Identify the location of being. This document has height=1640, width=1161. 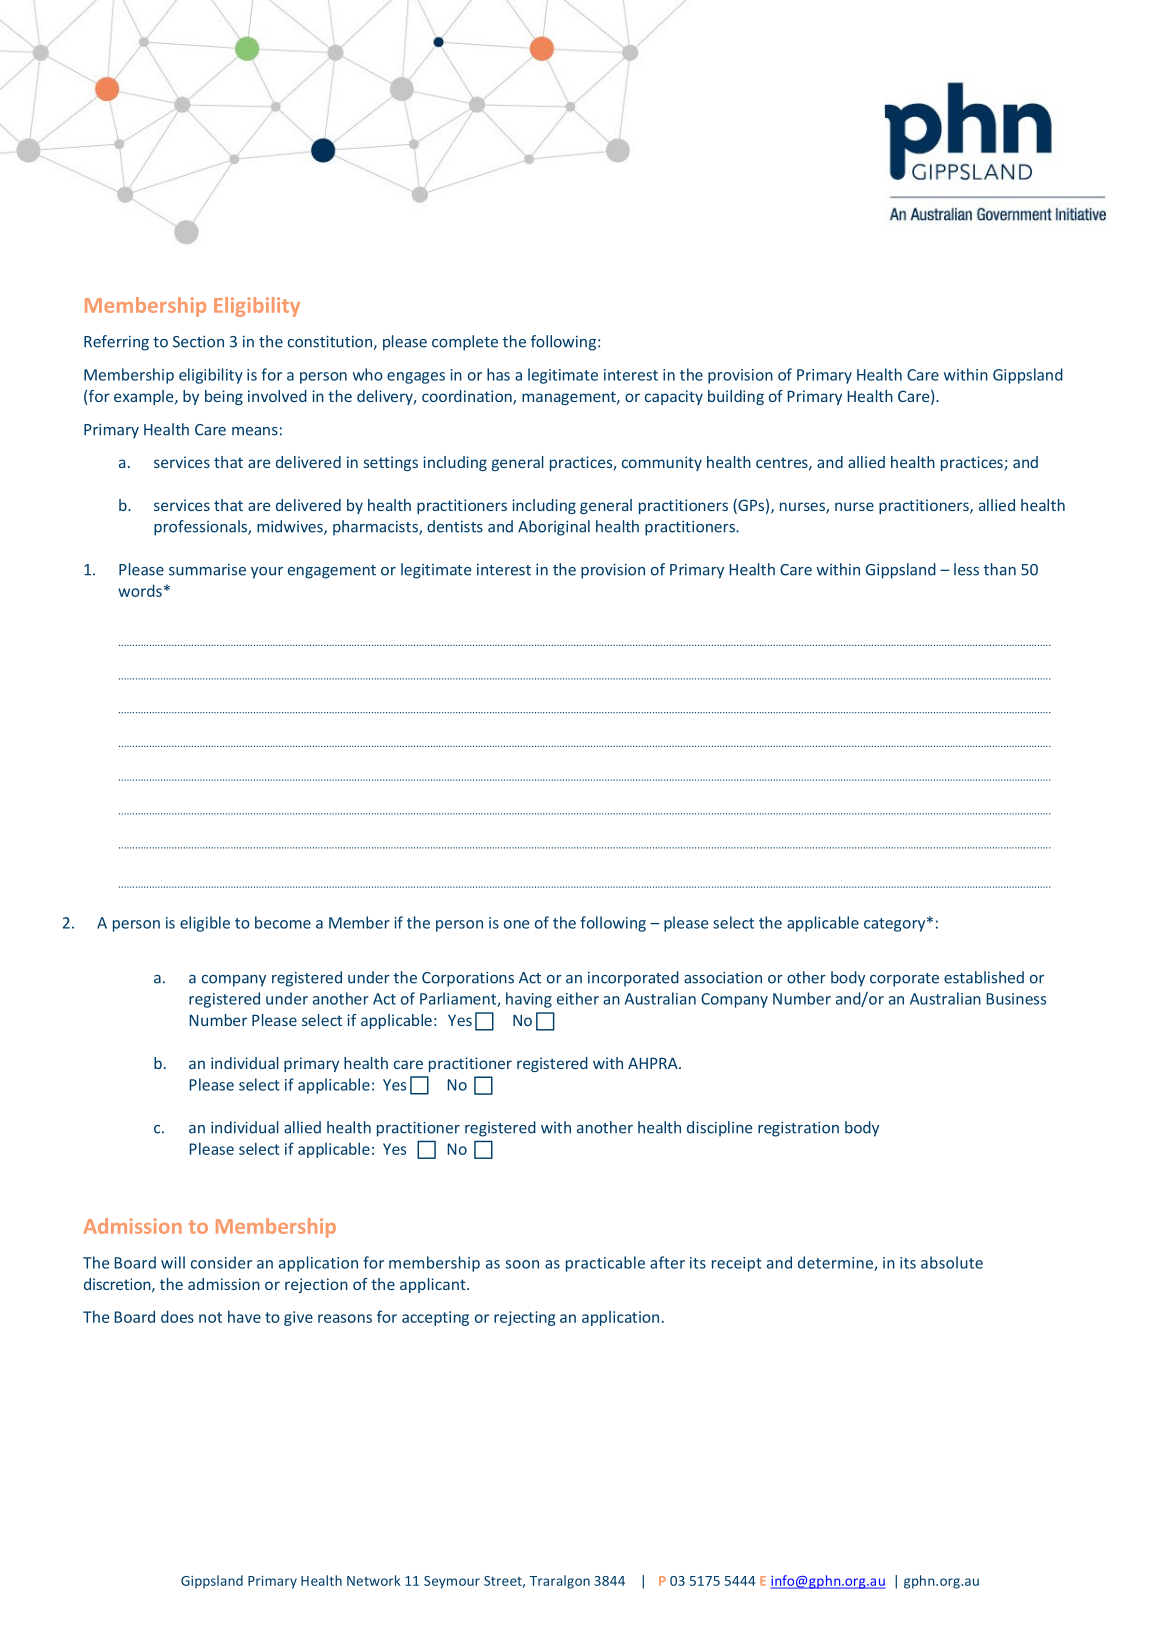
(224, 397).
